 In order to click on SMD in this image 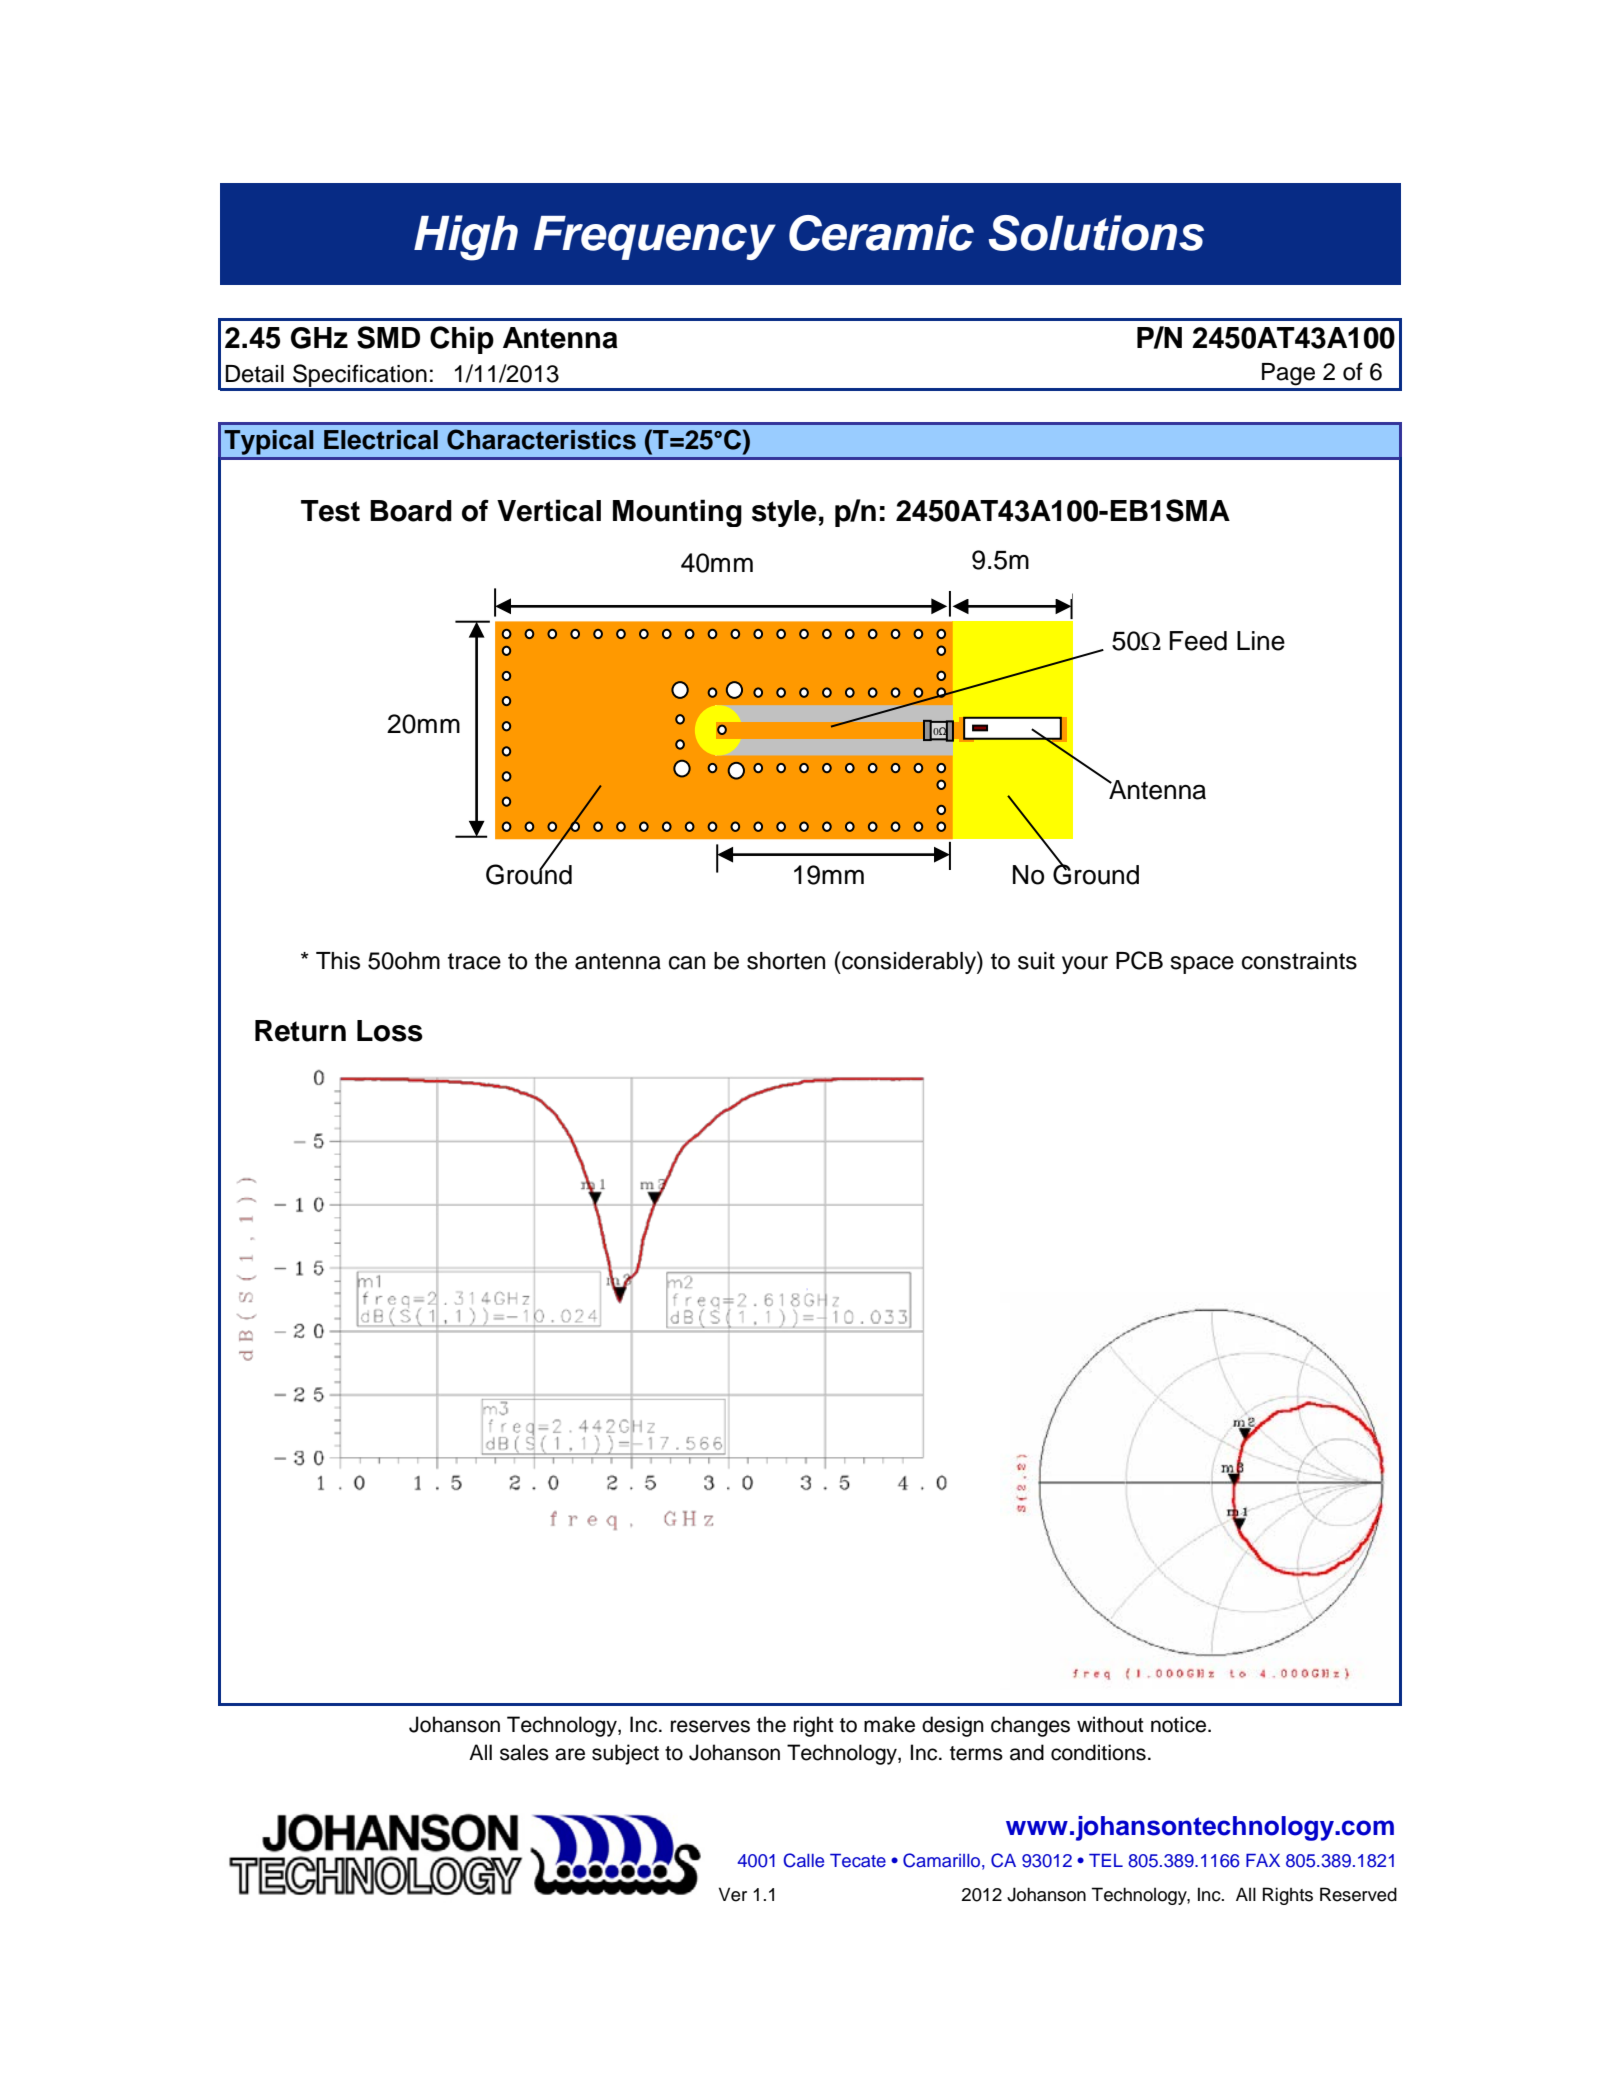, I will do `click(388, 337)`.
